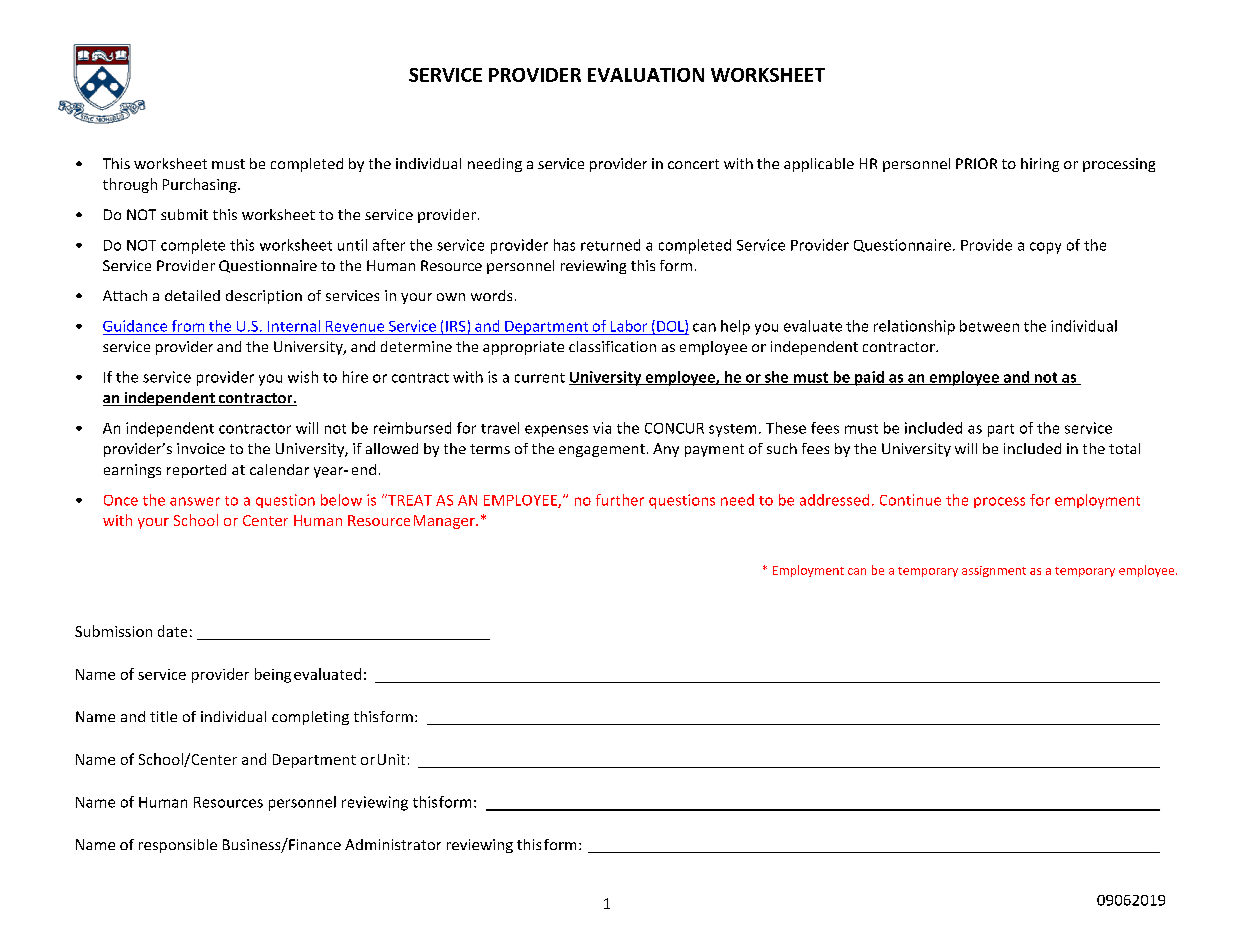  I want to click on Purchasing, so click(201, 185).
